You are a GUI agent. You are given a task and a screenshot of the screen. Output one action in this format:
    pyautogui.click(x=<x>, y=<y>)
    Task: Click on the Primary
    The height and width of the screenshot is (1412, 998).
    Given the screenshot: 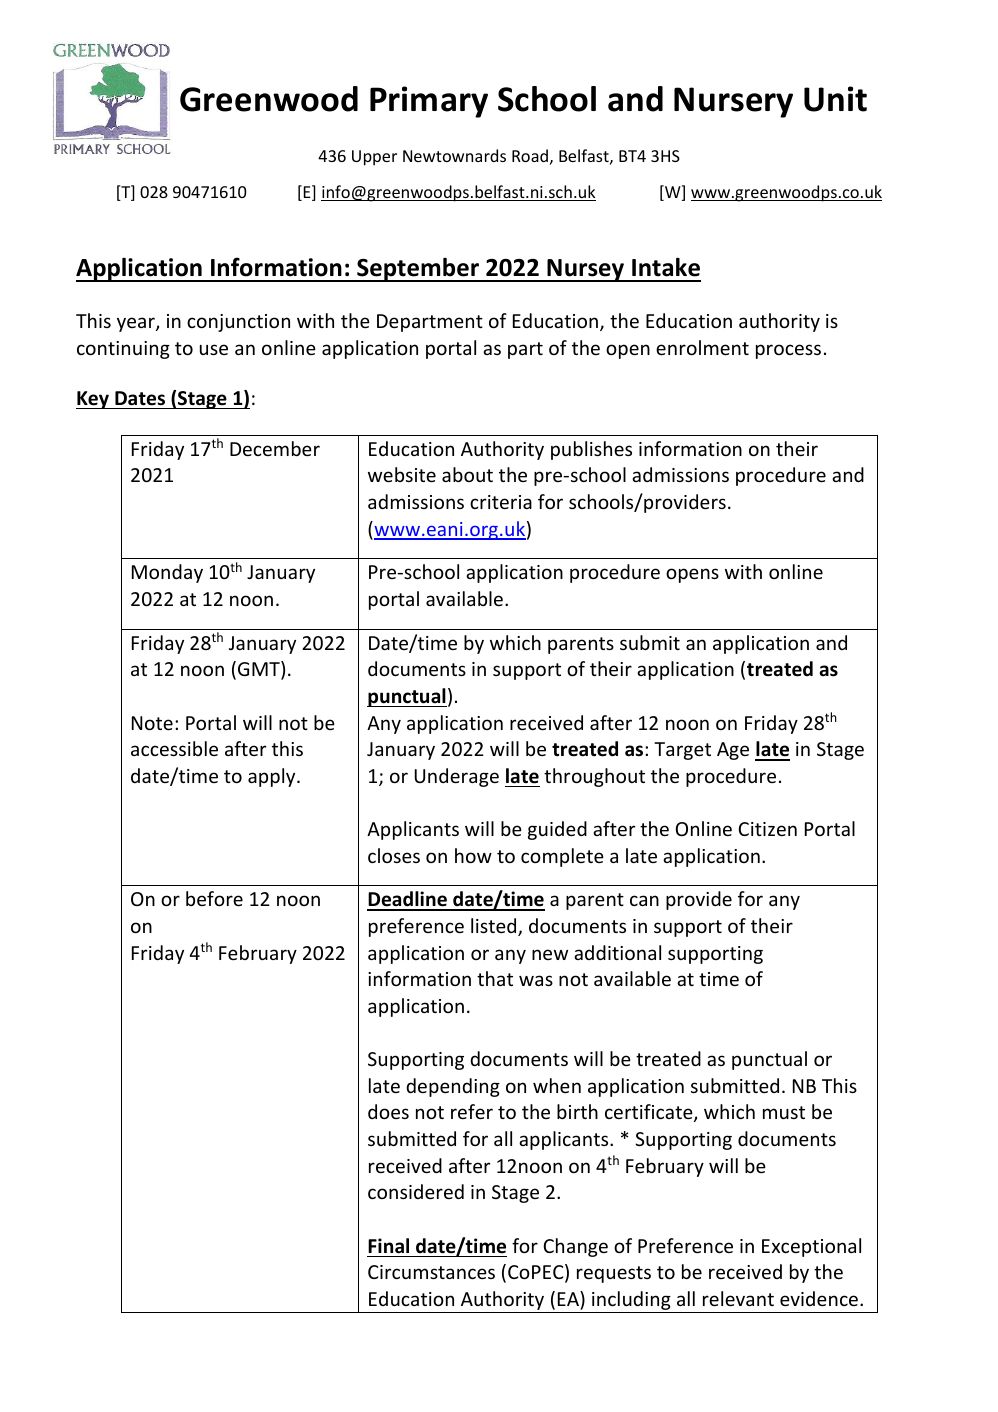 What is the action you would take?
    pyautogui.click(x=429, y=102)
